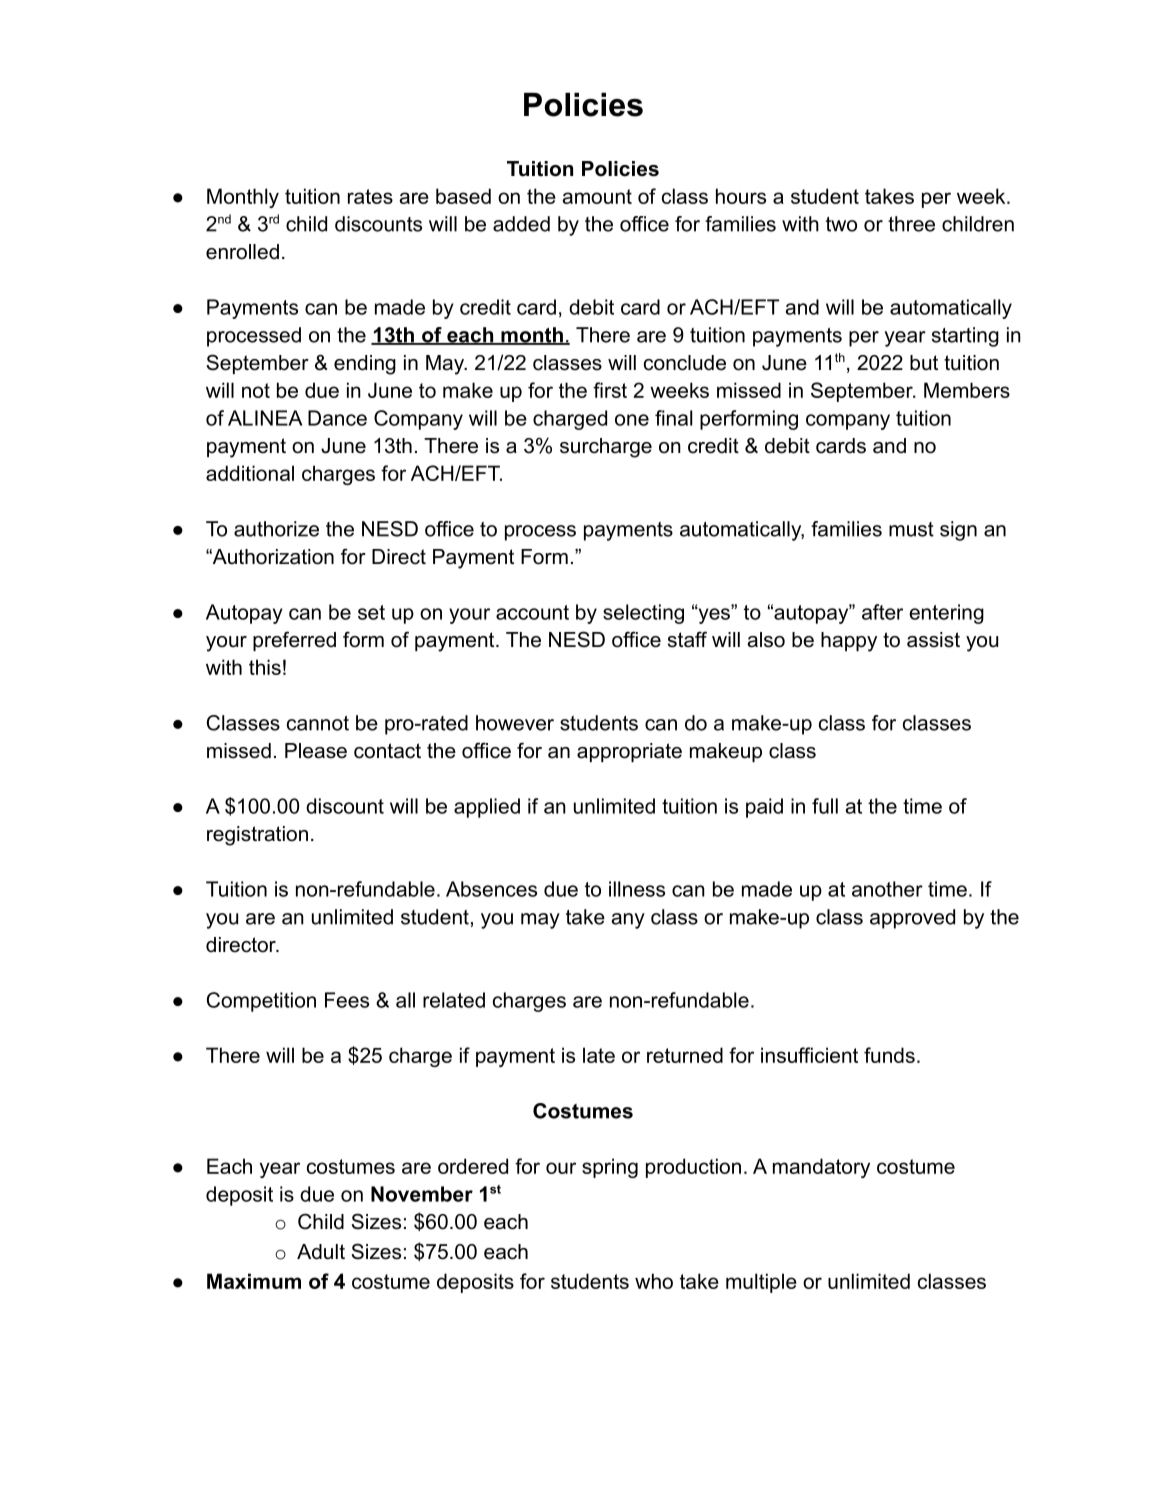  Describe the element at coordinates (370, 196) in the screenshot. I see `rates` at that location.
